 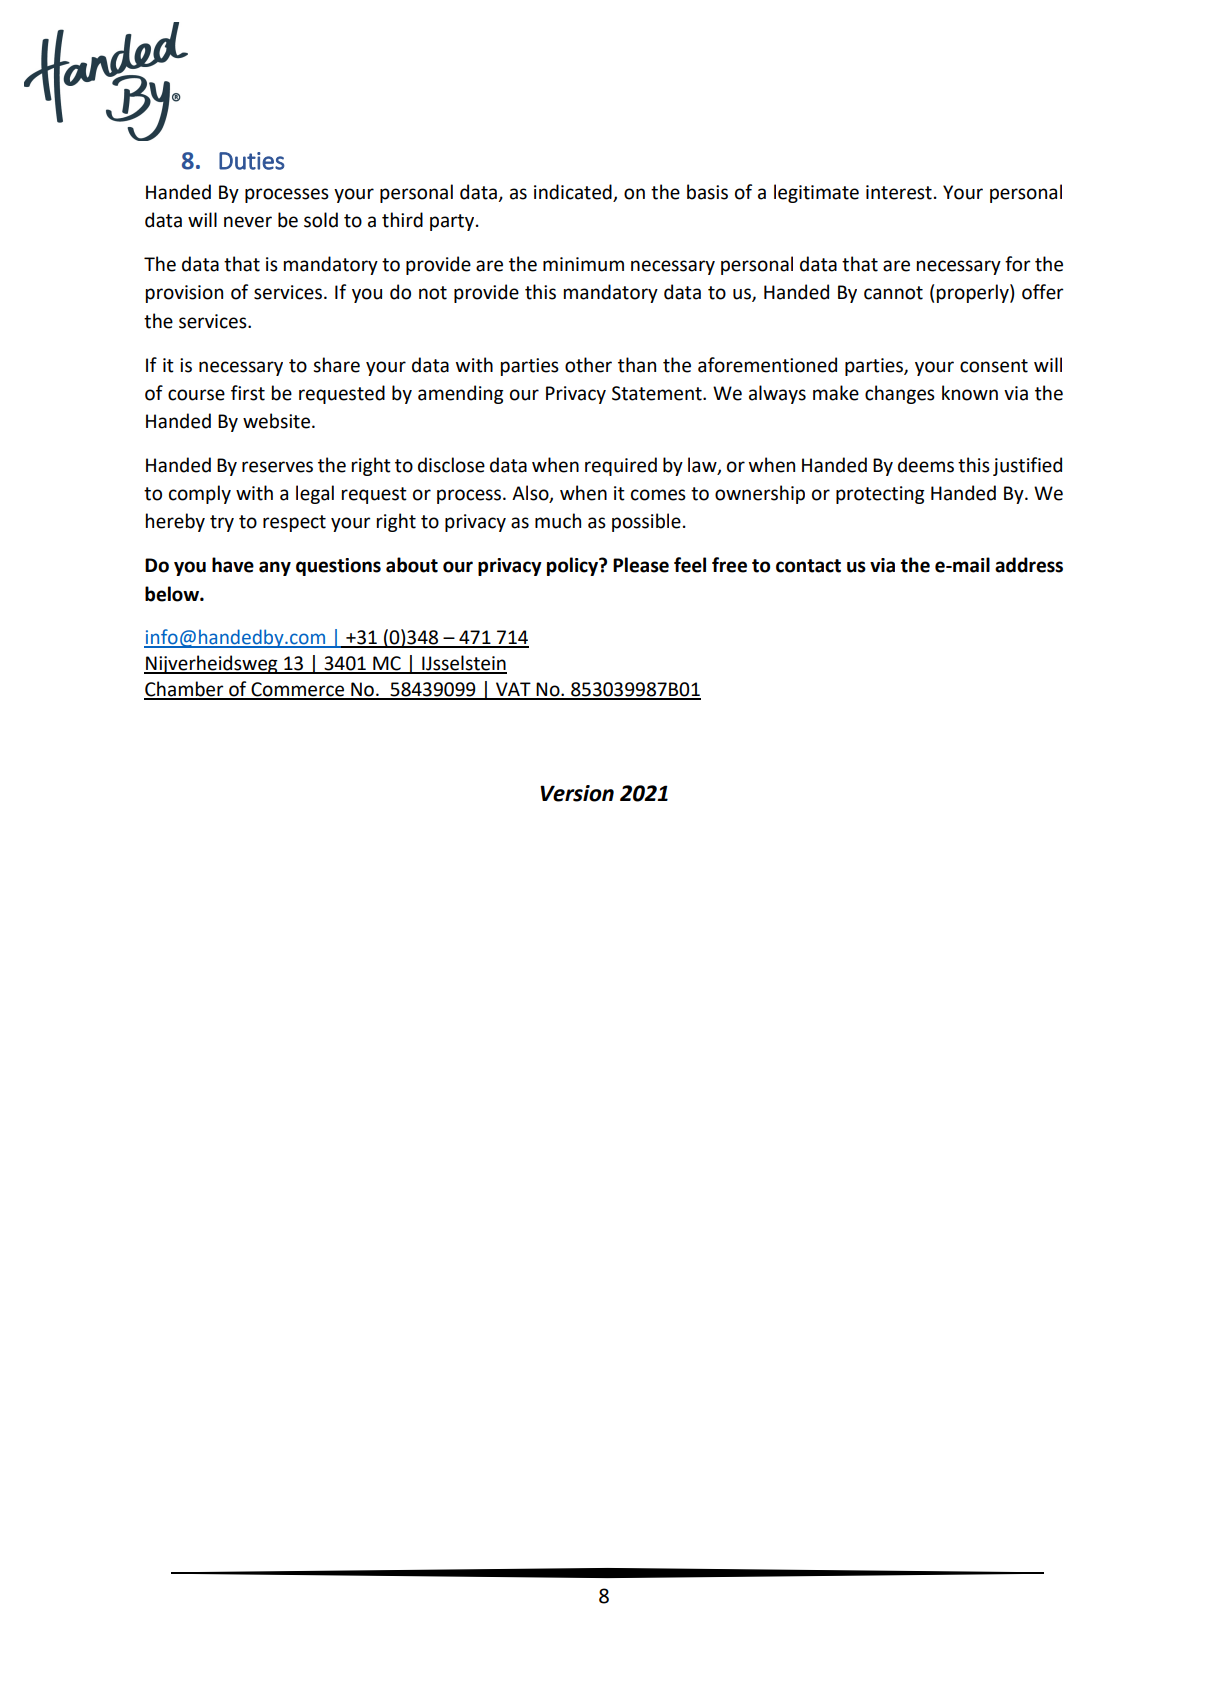 I want to click on interest, so click(x=899, y=192).
